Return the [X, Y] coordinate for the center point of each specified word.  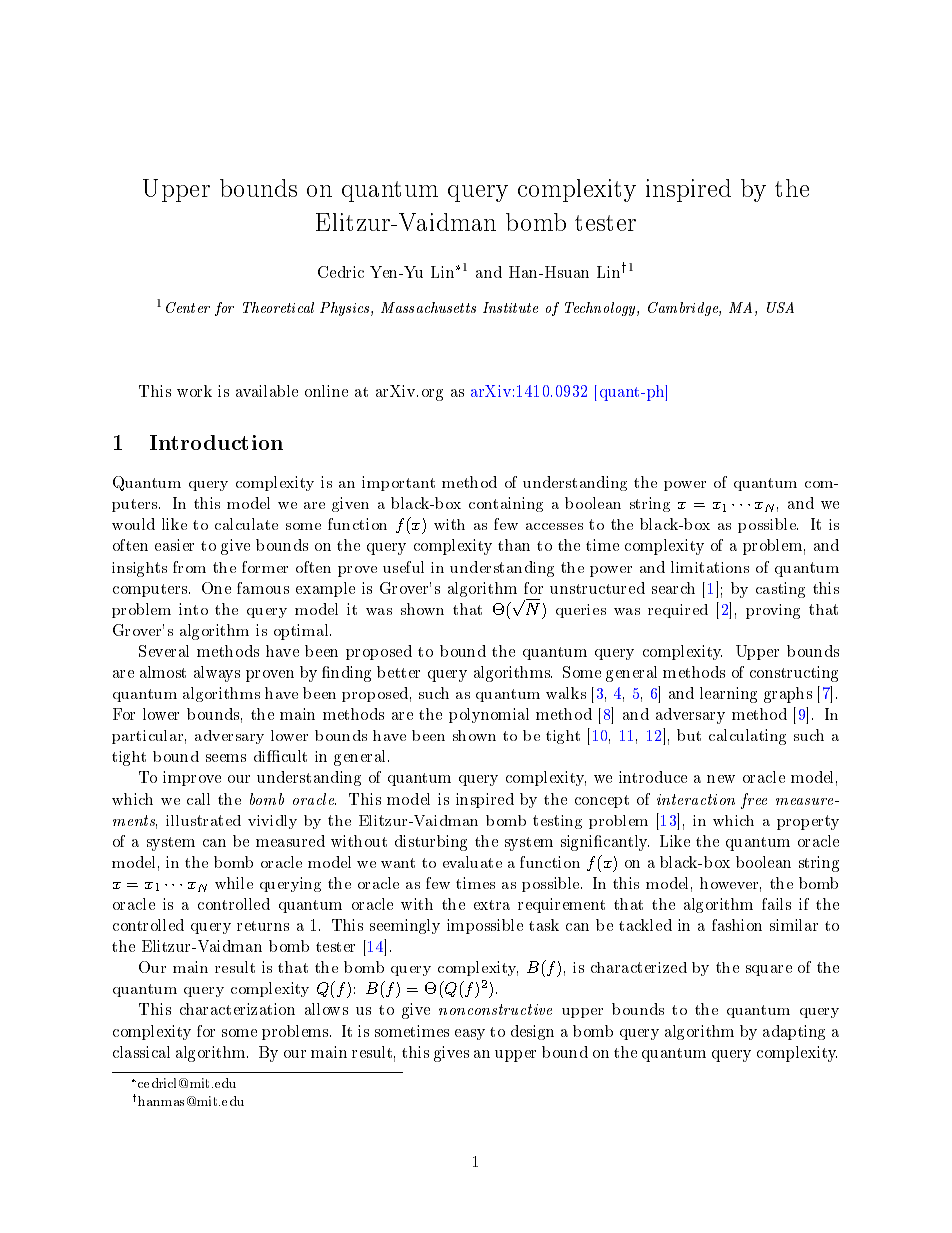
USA [780, 307]
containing [506, 504]
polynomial [489, 715]
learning [728, 695]
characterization [237, 1009]
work [194, 391]
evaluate [472, 862]
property [808, 822]
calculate [246, 524]
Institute [510, 307]
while [234, 883]
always [217, 674]
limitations [710, 567]
